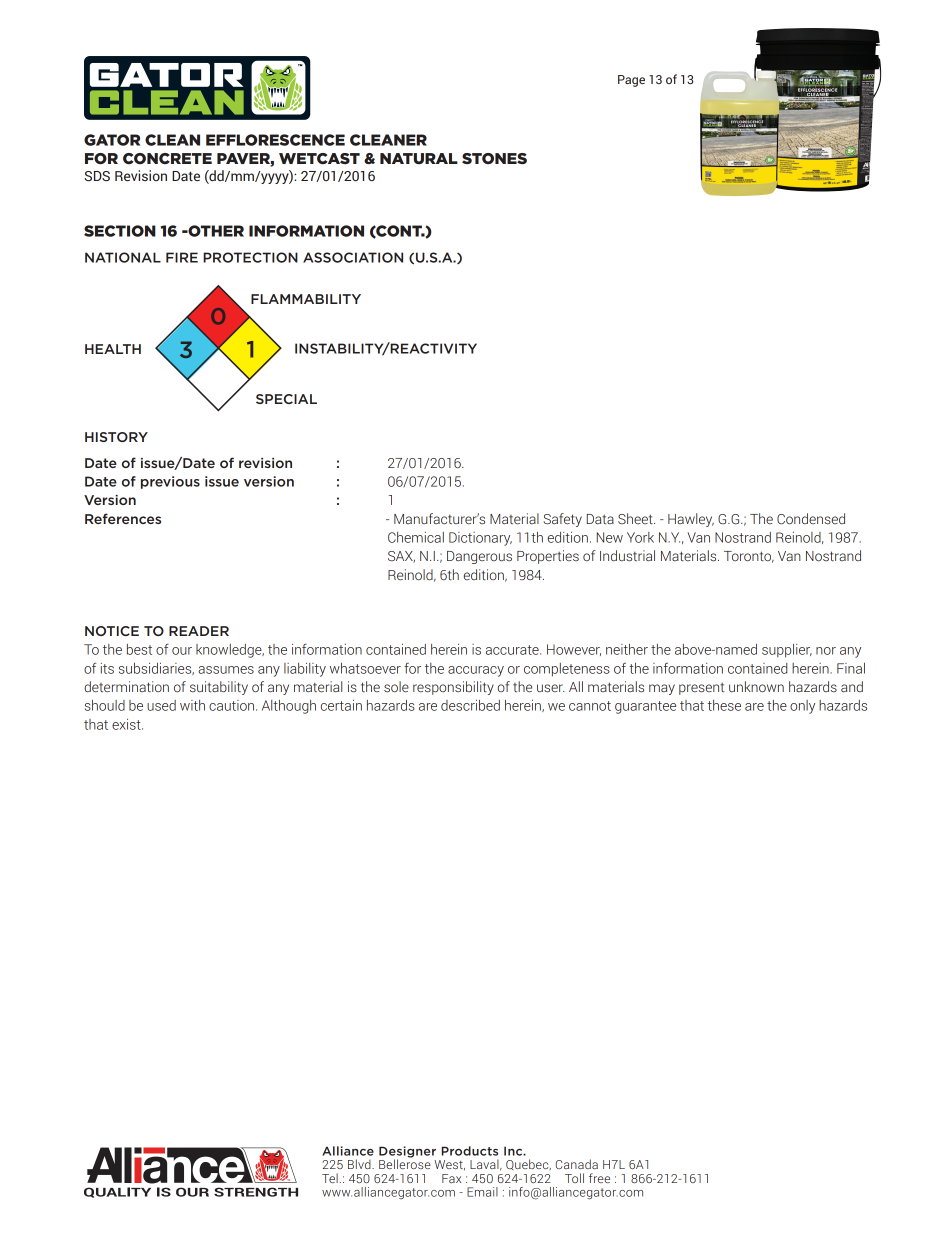 The height and width of the document is (1233, 952). Describe the element at coordinates (802, 707) in the document. I see `only` at that location.
